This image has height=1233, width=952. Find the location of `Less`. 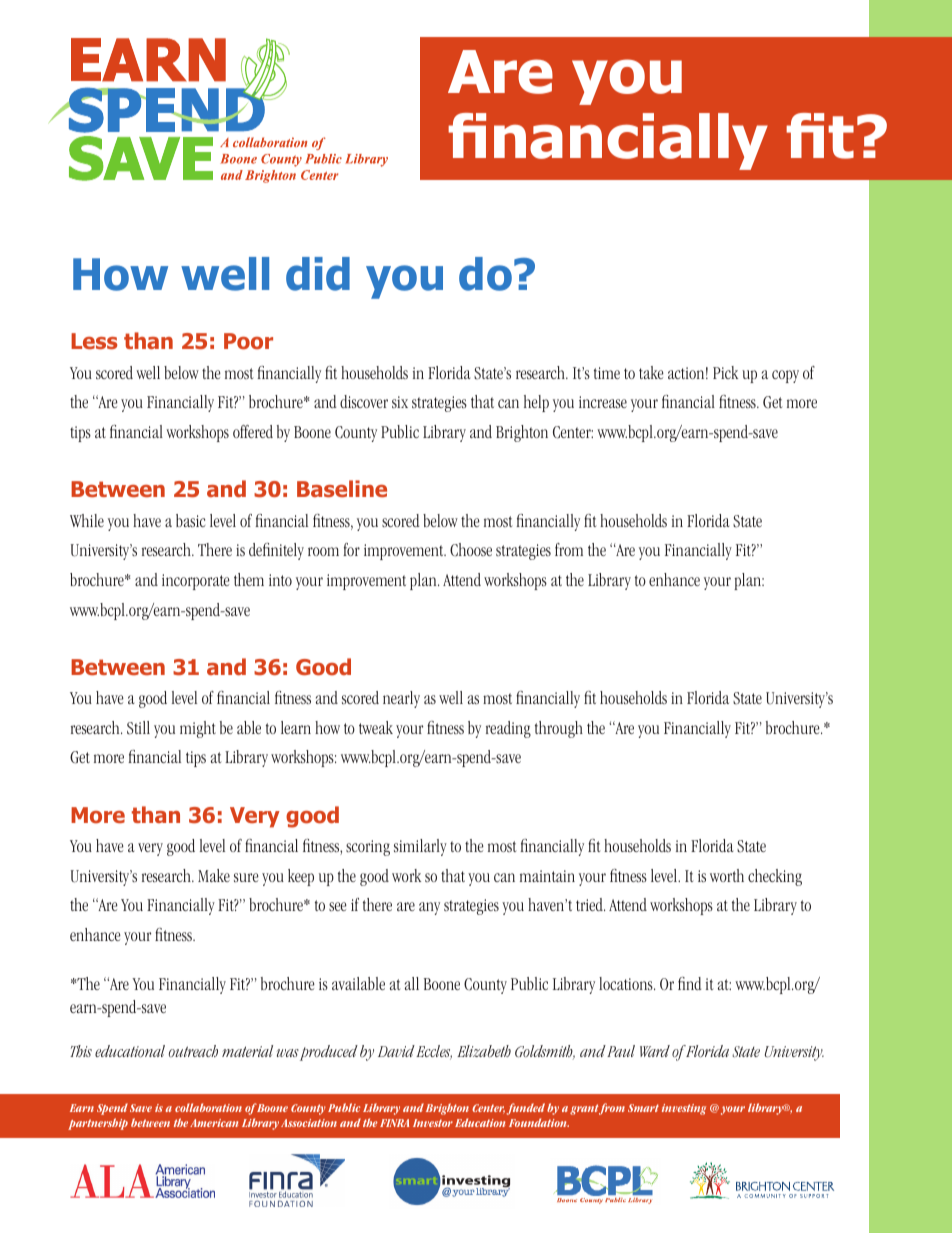

Less is located at coordinates (94, 341).
